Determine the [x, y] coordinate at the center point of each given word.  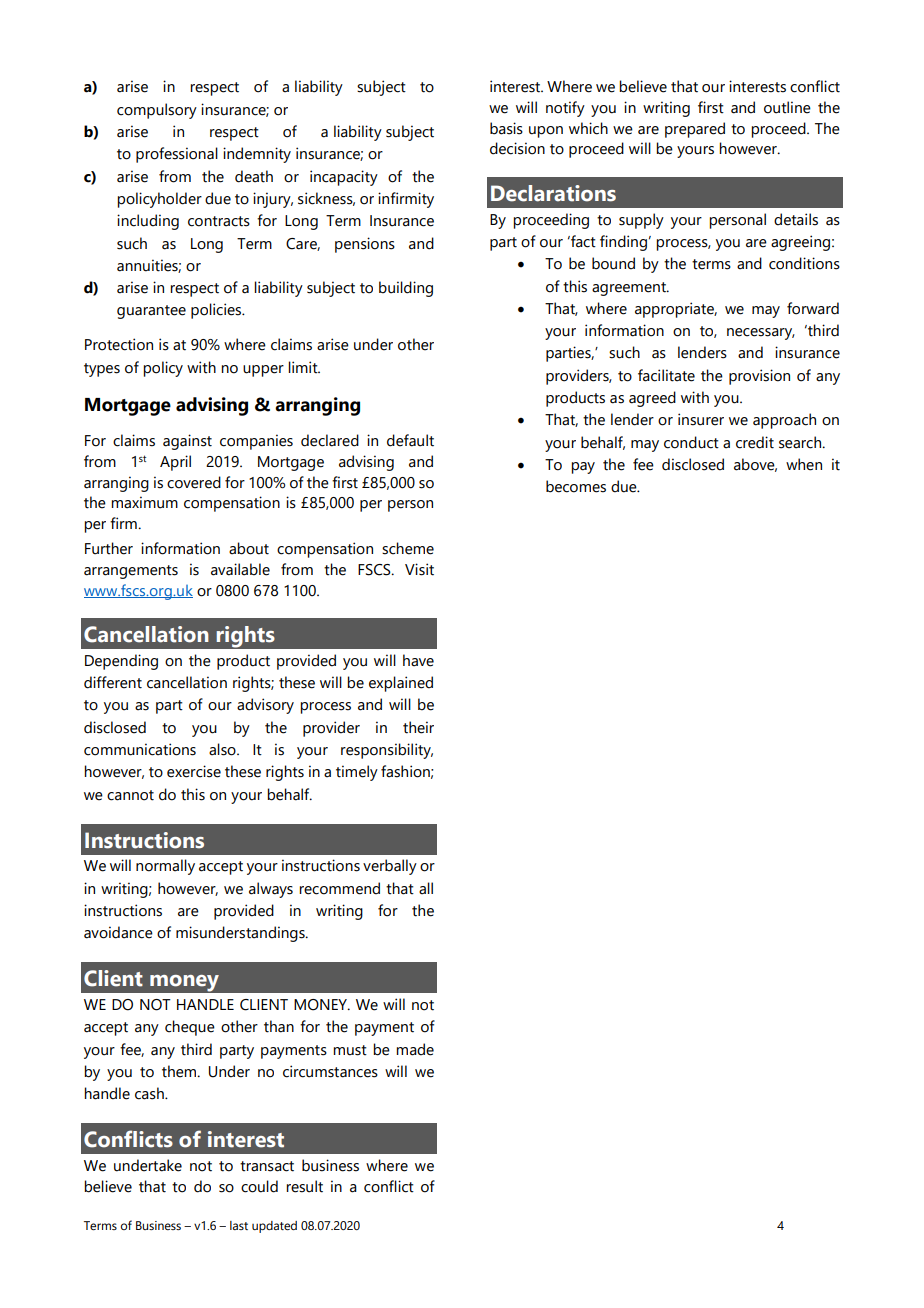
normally [165, 867]
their [418, 727]
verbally [390, 867]
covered [194, 482]
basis [506, 128]
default [410, 440]
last [239, 1225]
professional [177, 155]
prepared [695, 130]
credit [755, 442]
